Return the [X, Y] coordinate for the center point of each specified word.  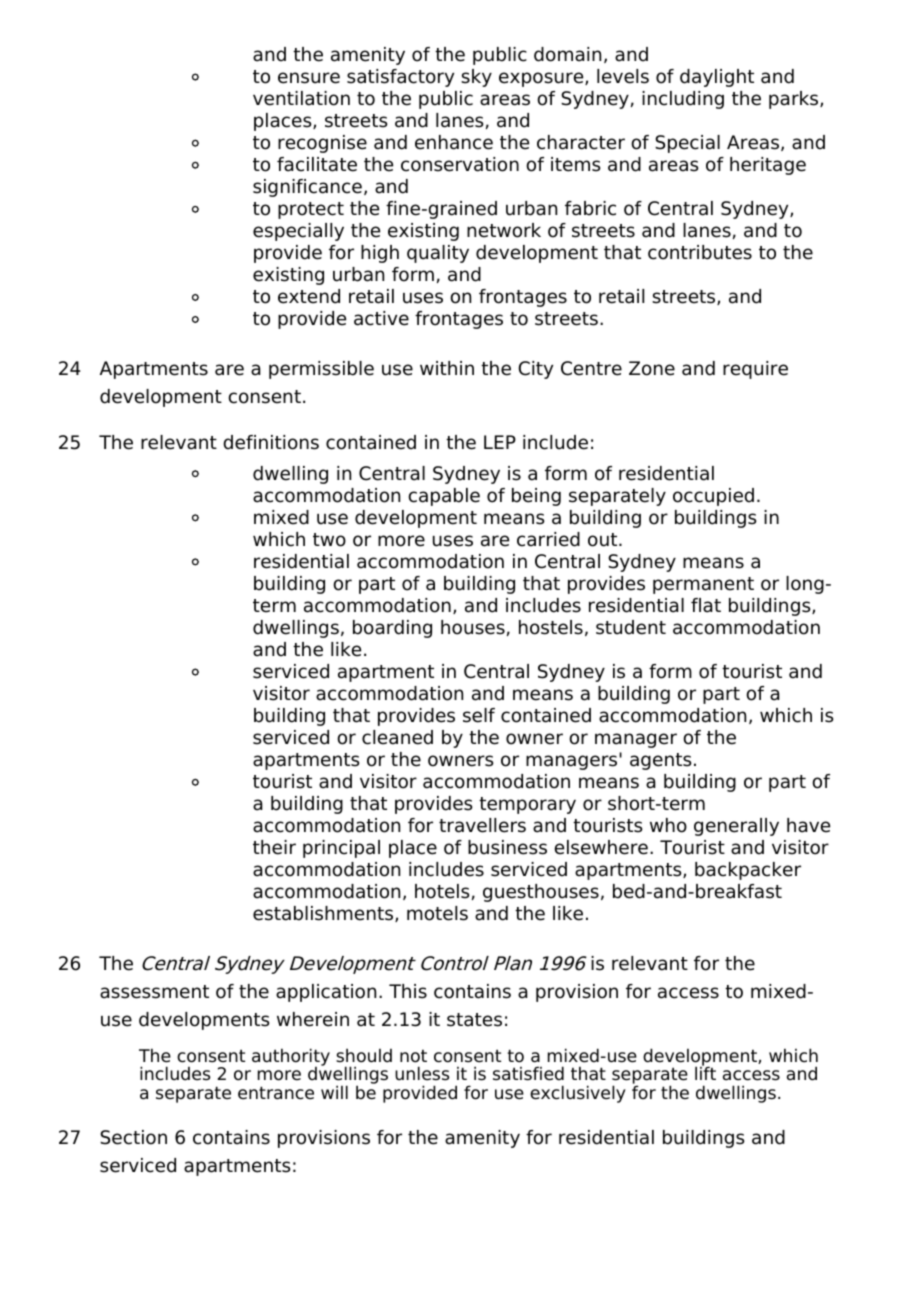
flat [706, 605]
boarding [392, 629]
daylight [717, 78]
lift [705, 1072]
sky [476, 78]
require [755, 370]
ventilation [301, 98]
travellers [482, 825]
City [535, 370]
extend [309, 296]
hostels [551, 627]
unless [422, 1073]
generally [736, 827]
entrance [276, 1093]
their [274, 847]
